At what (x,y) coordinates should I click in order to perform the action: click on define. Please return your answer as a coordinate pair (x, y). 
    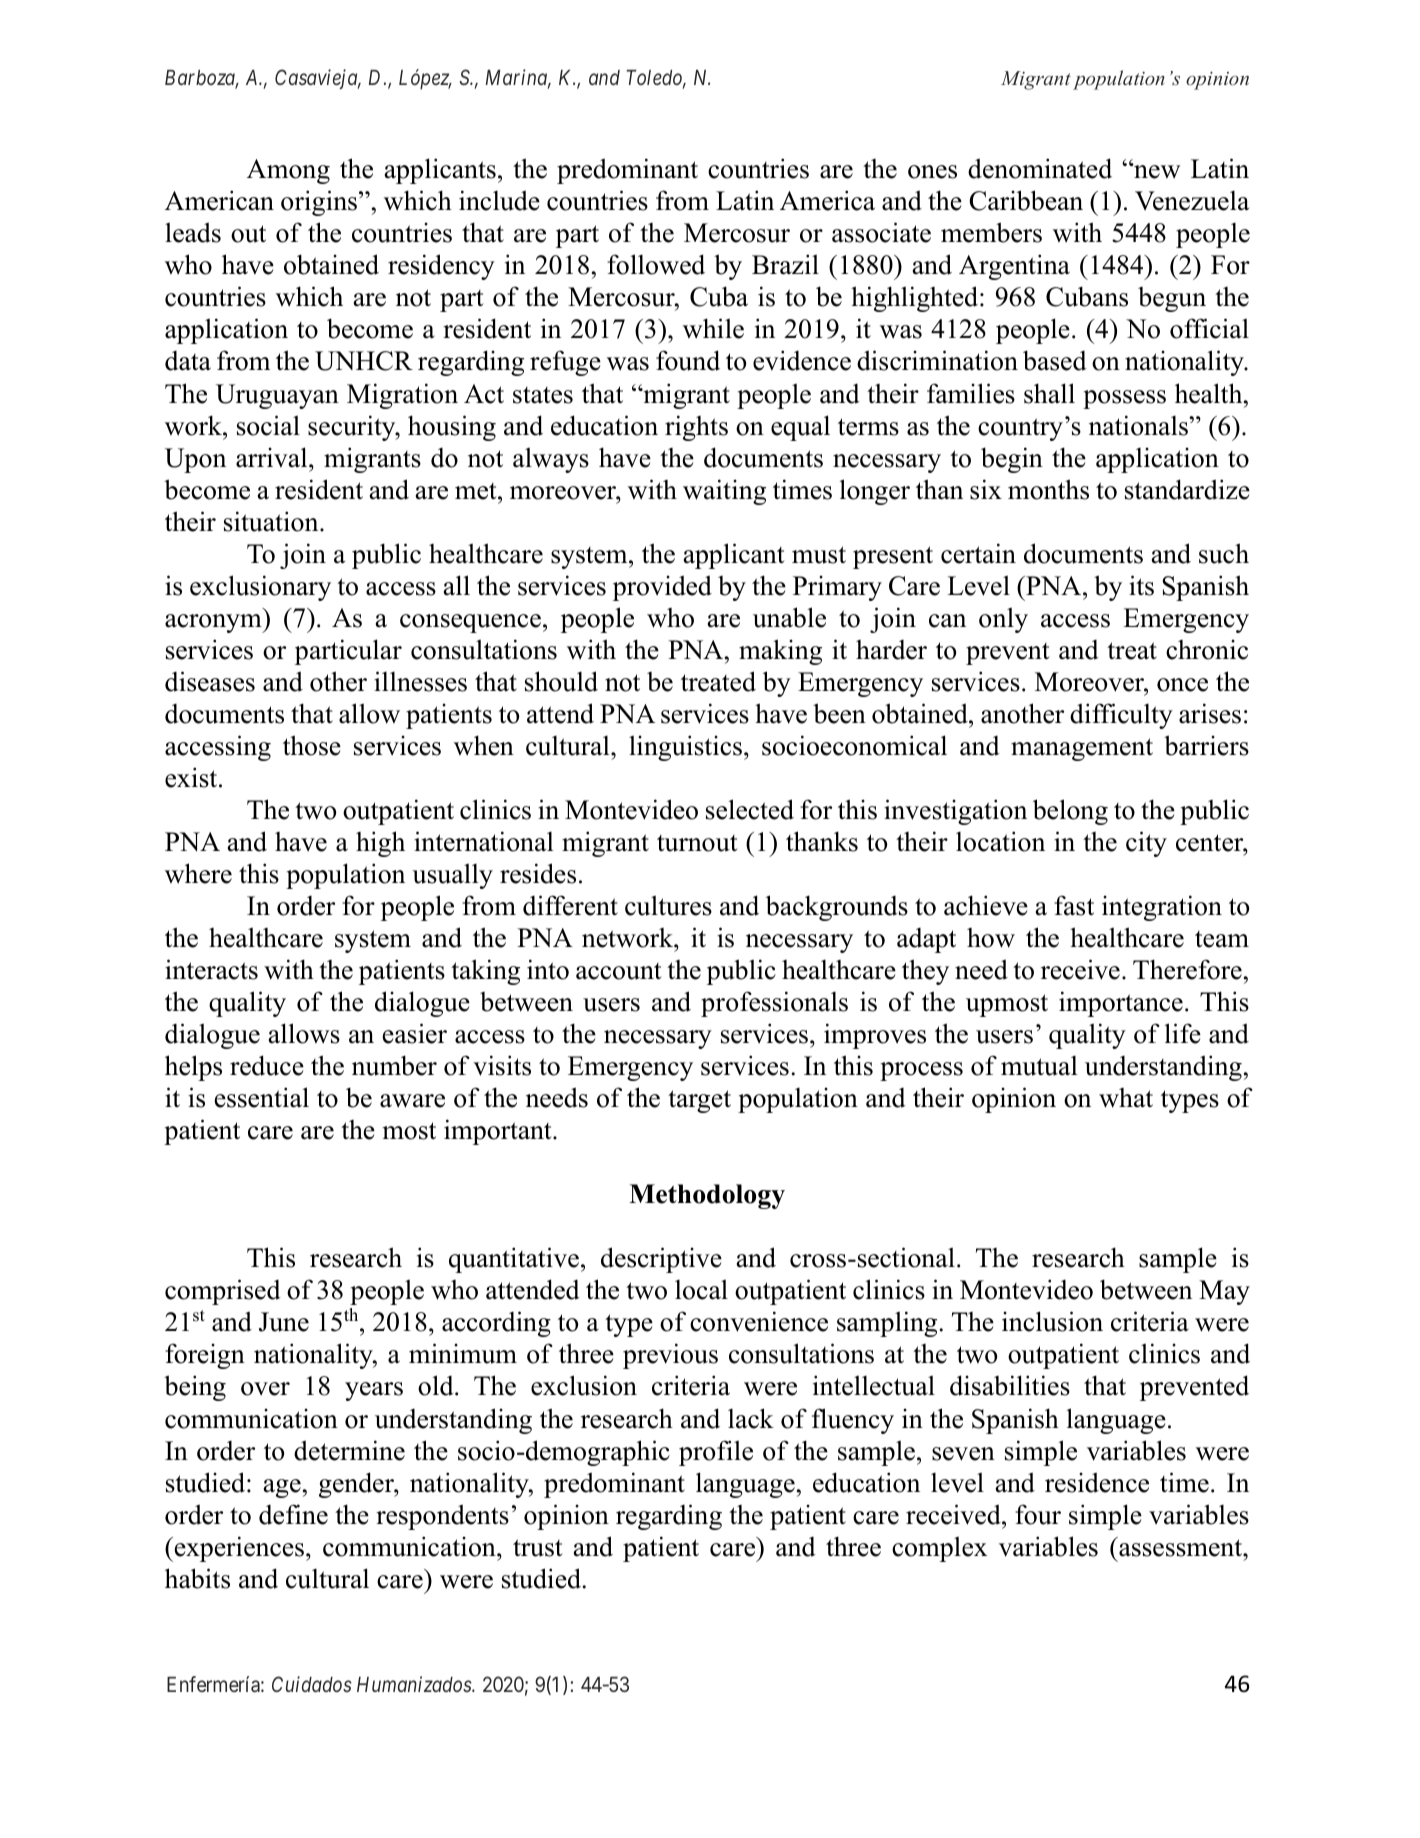
    Looking at the image, I should click on (293, 1514).
